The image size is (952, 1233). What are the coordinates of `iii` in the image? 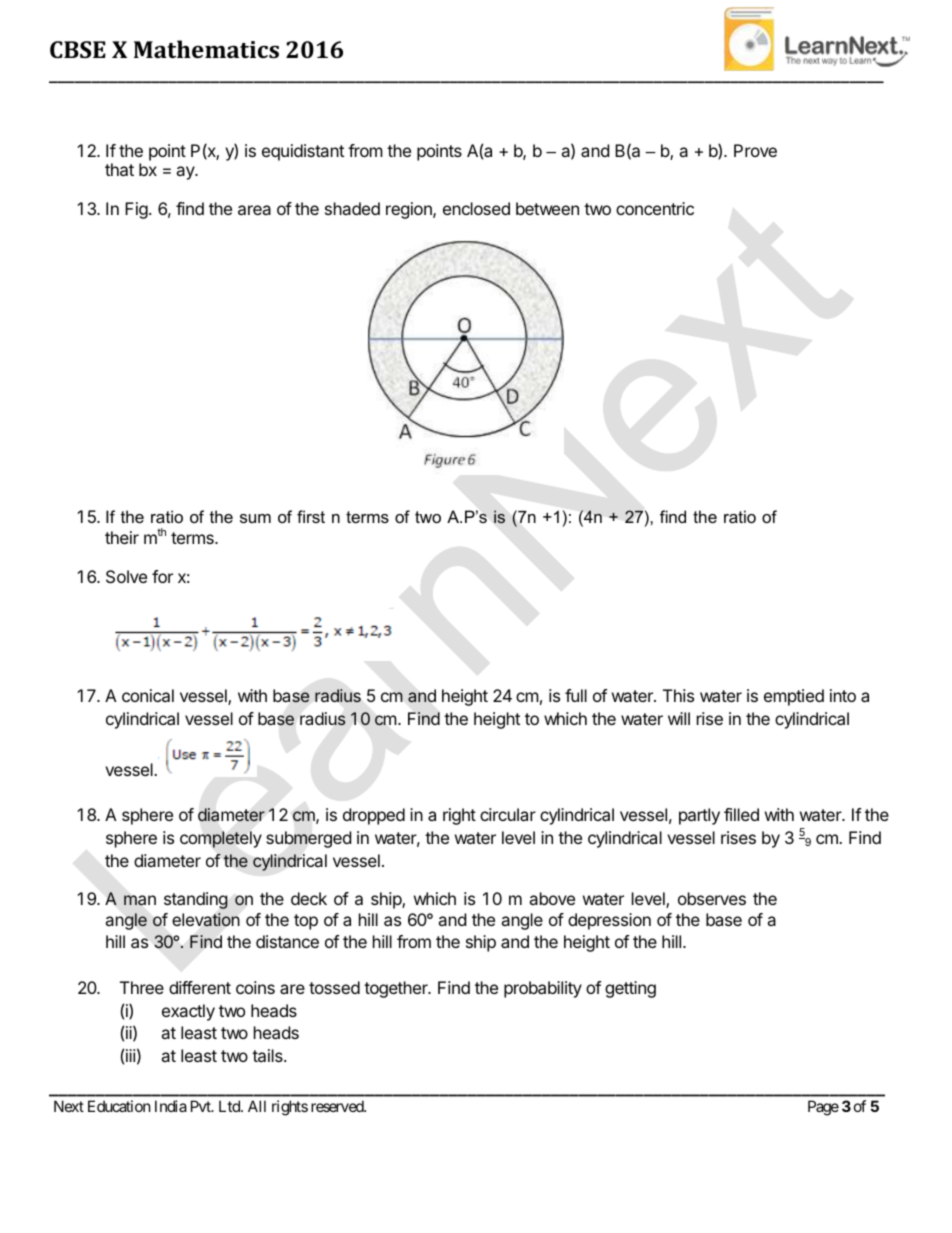 It's located at (131, 1055).
